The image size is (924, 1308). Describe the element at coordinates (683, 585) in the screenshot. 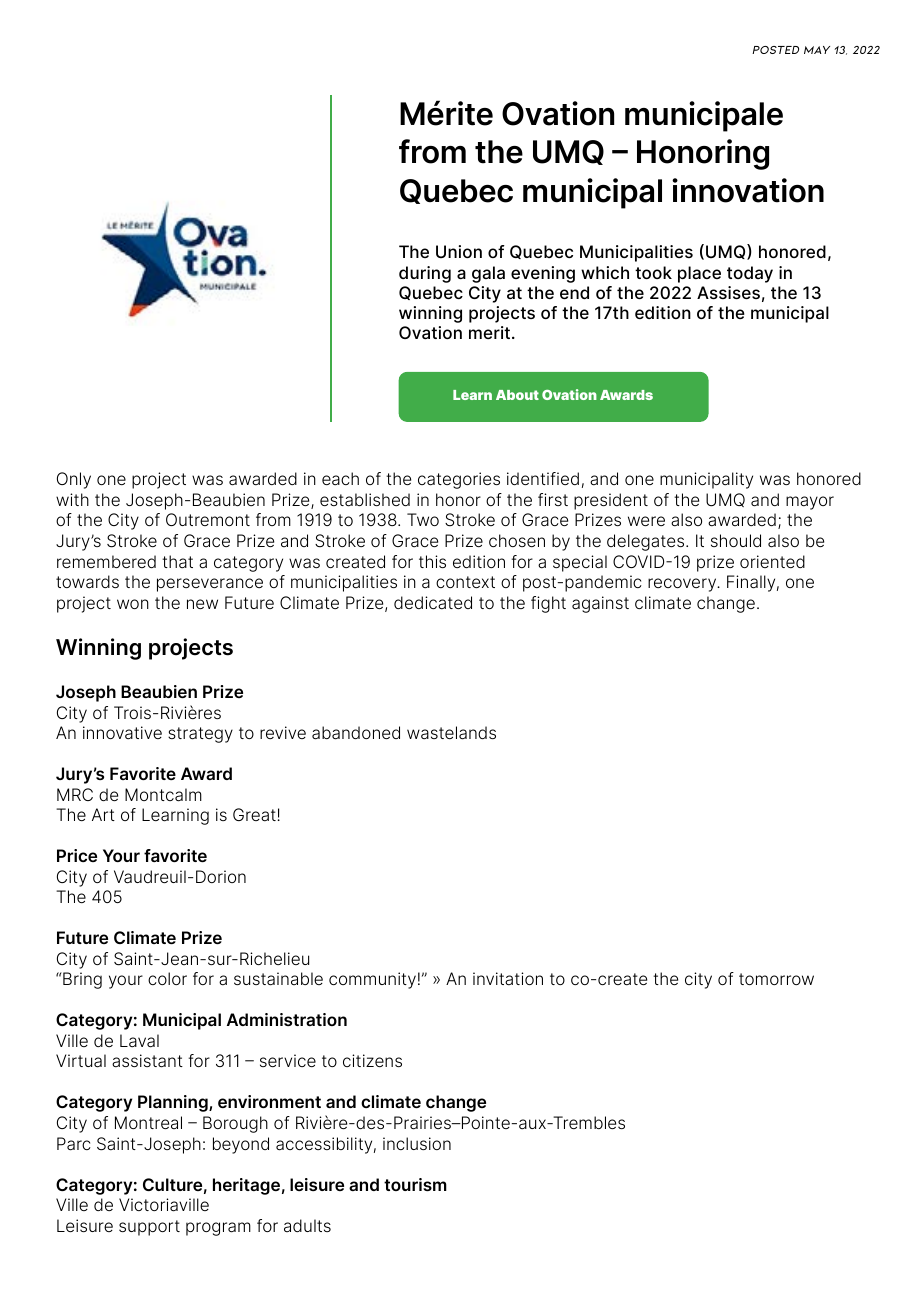

I see `recovery` at that location.
